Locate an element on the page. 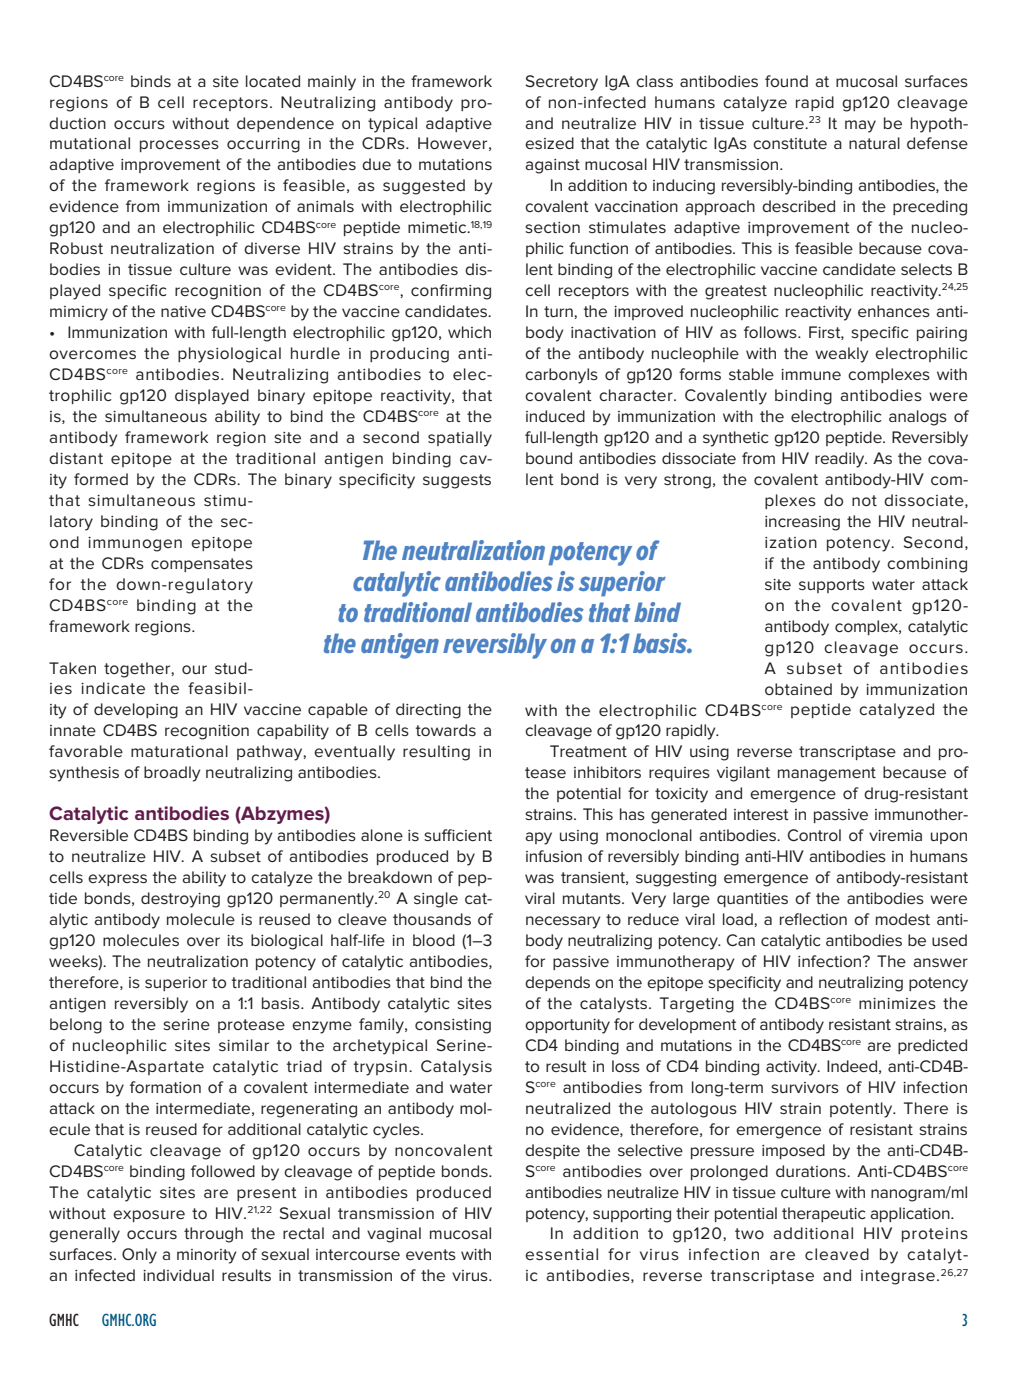 The image size is (1034, 1378). obtained is located at coordinates (798, 689).
